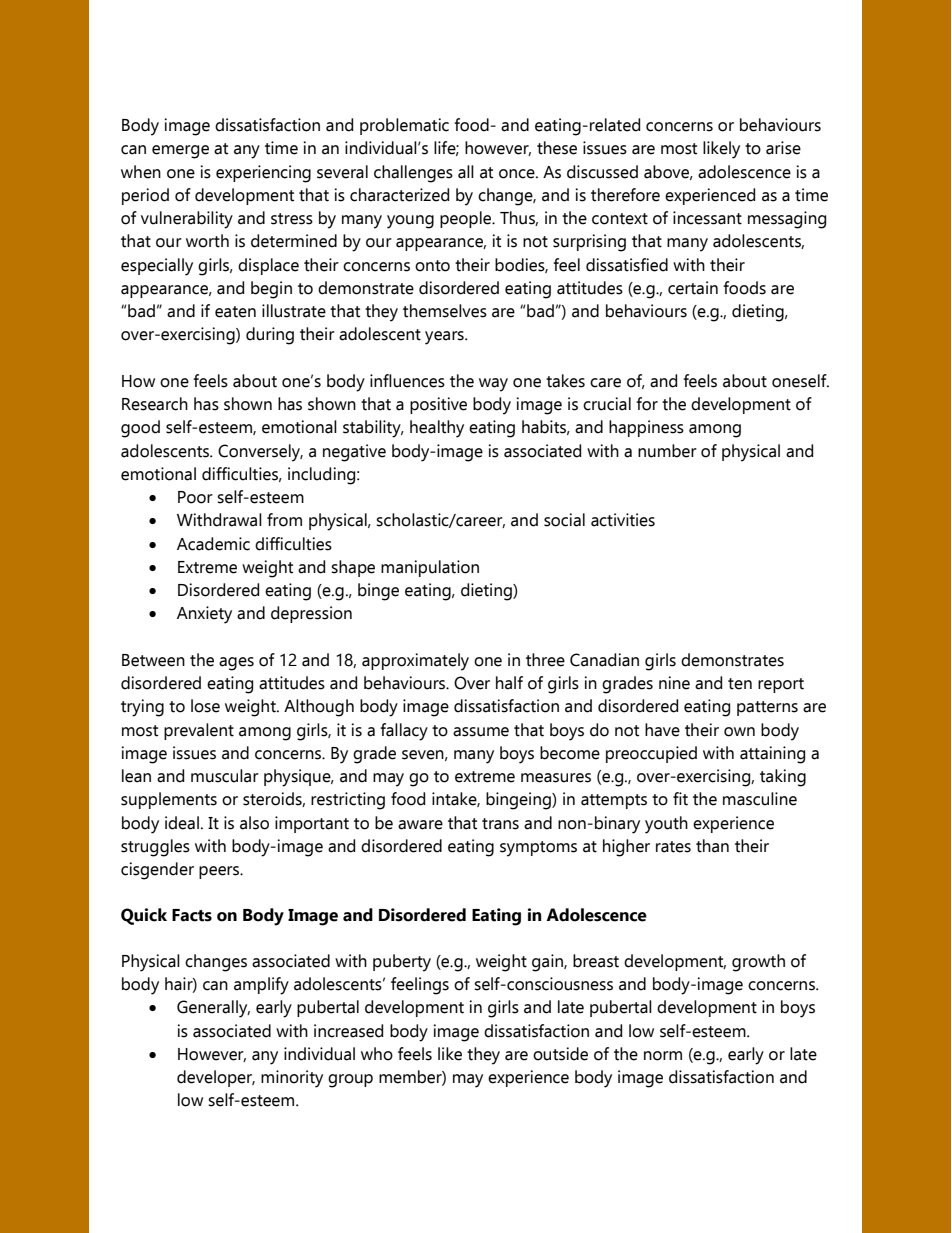 The width and height of the screenshot is (952, 1233). Describe the element at coordinates (430, 568) in the screenshot. I see `manipulation` at that location.
